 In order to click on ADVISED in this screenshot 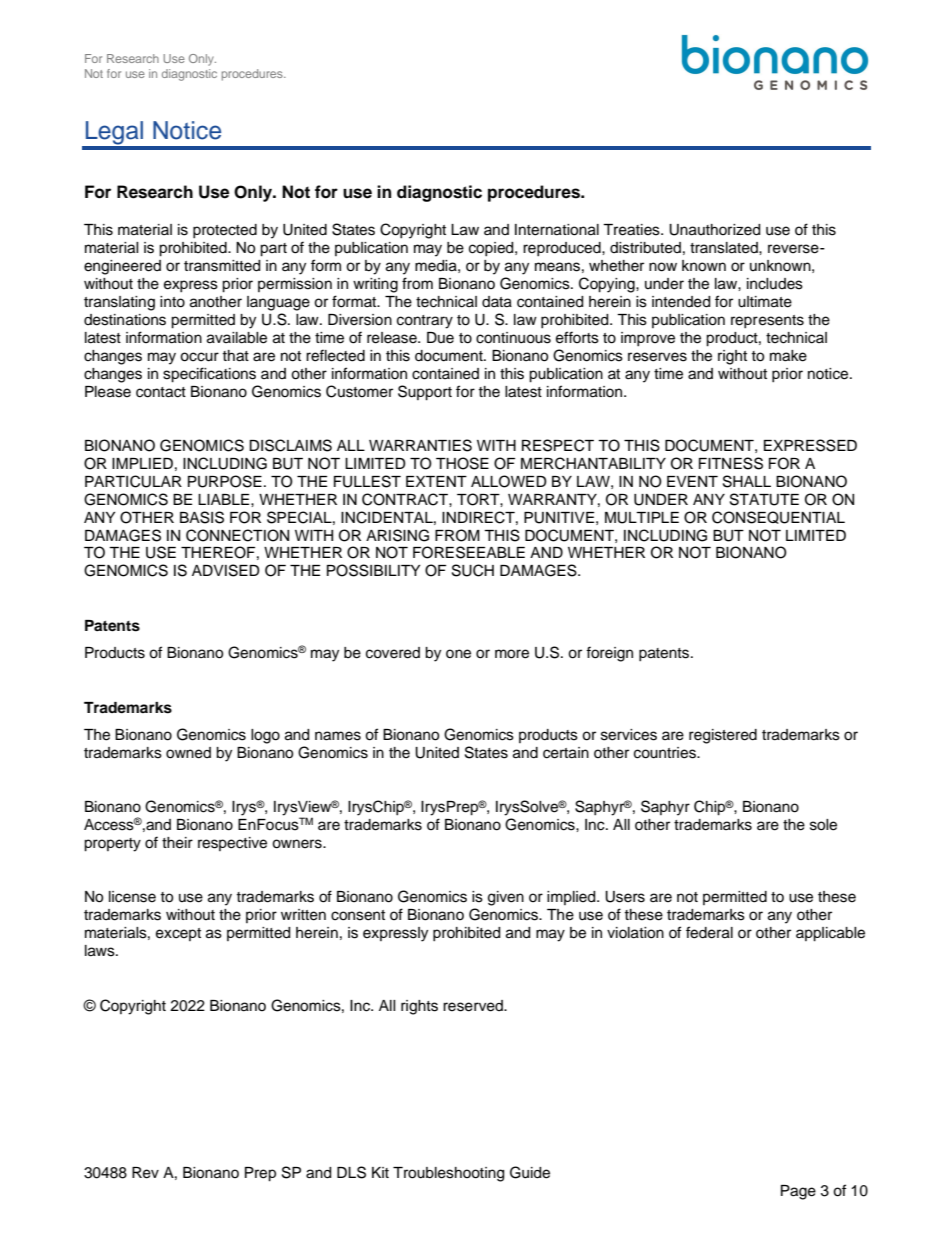, I will do `click(226, 570)`.
